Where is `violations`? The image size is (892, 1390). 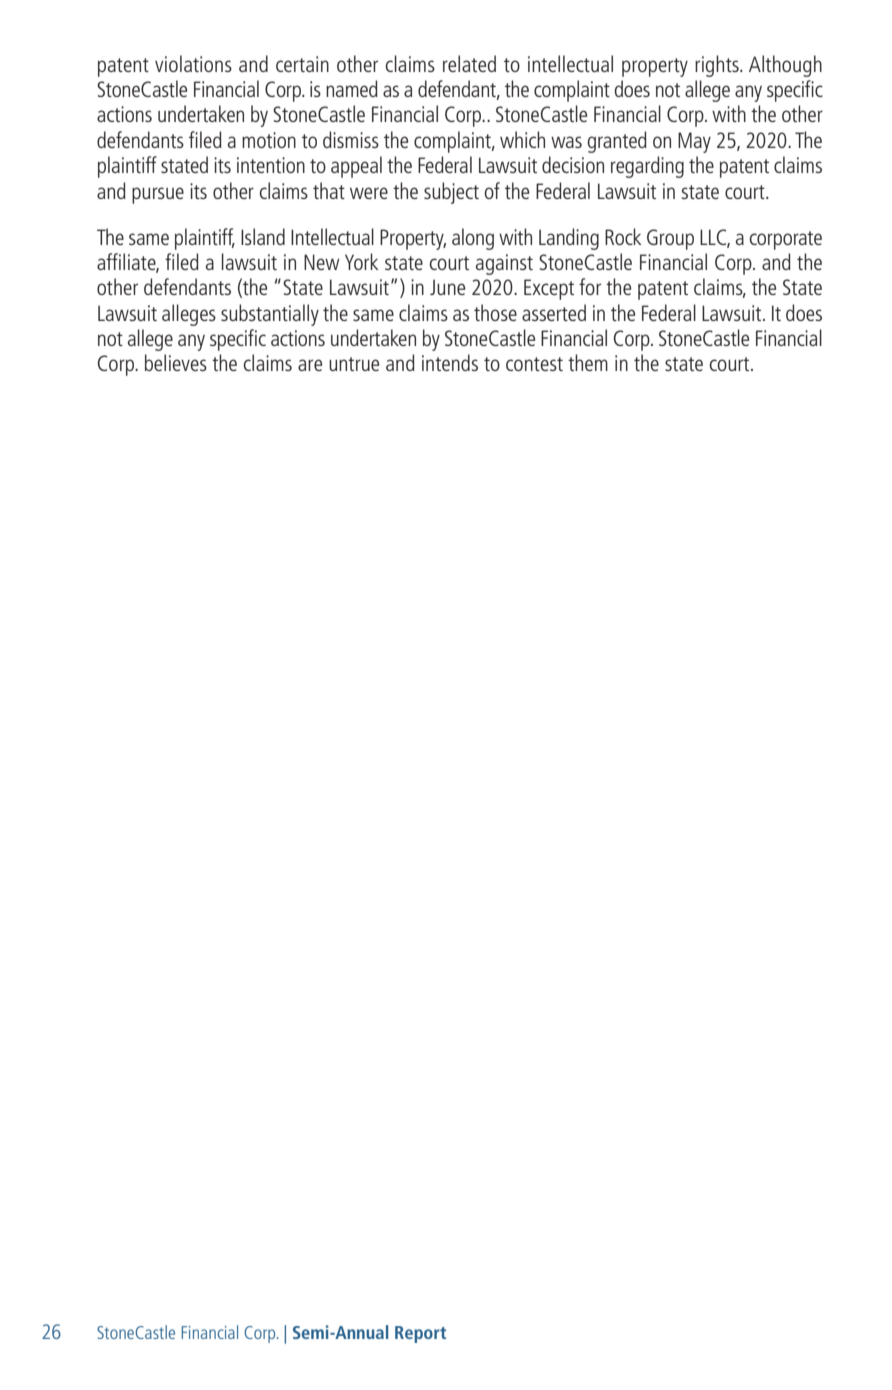 violations is located at coordinates (193, 63).
